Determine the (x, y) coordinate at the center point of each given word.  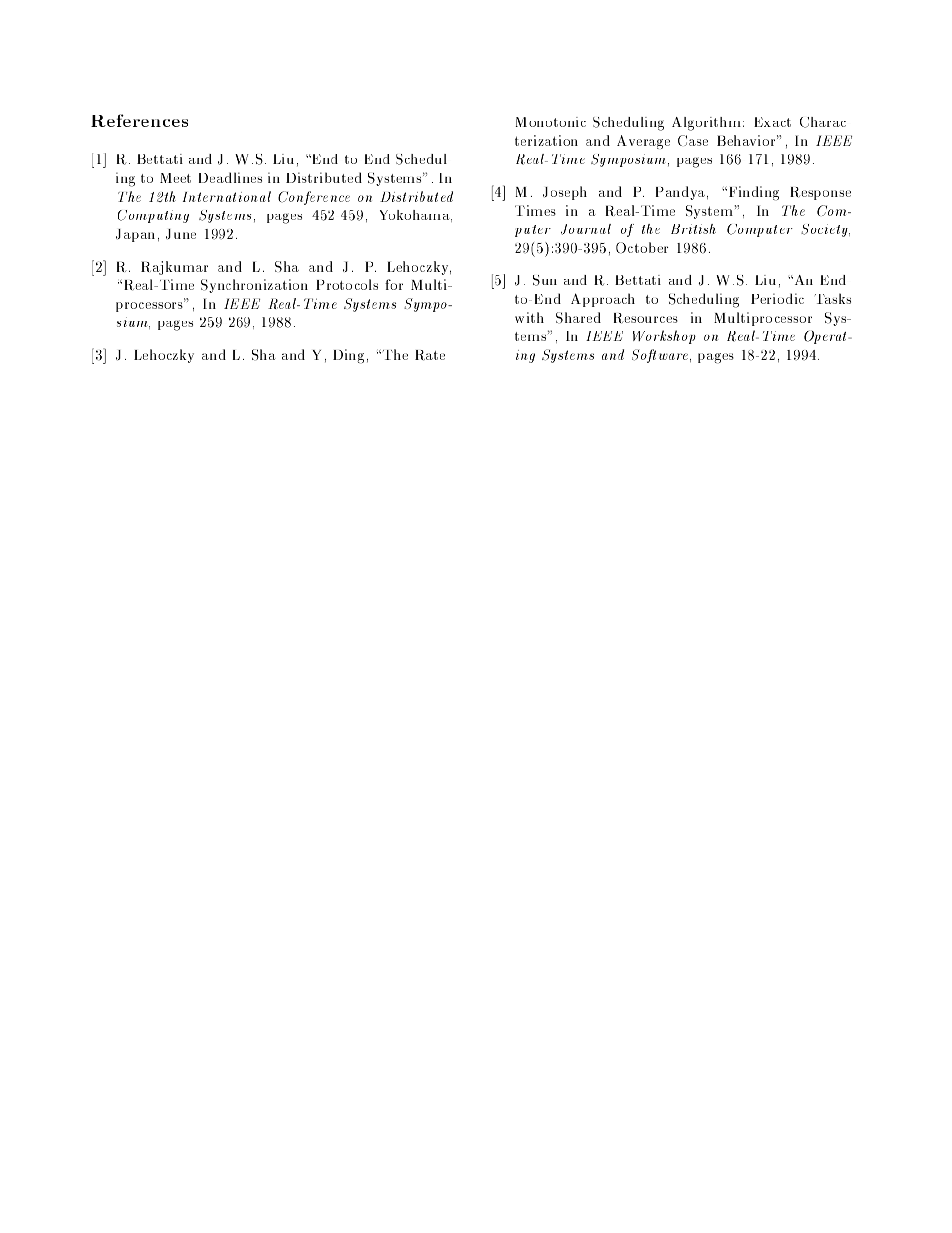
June (181, 234)
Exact (772, 122)
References (139, 120)
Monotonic (550, 122)
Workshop (664, 337)
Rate (430, 355)
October (642, 248)
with (529, 317)
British (693, 229)
